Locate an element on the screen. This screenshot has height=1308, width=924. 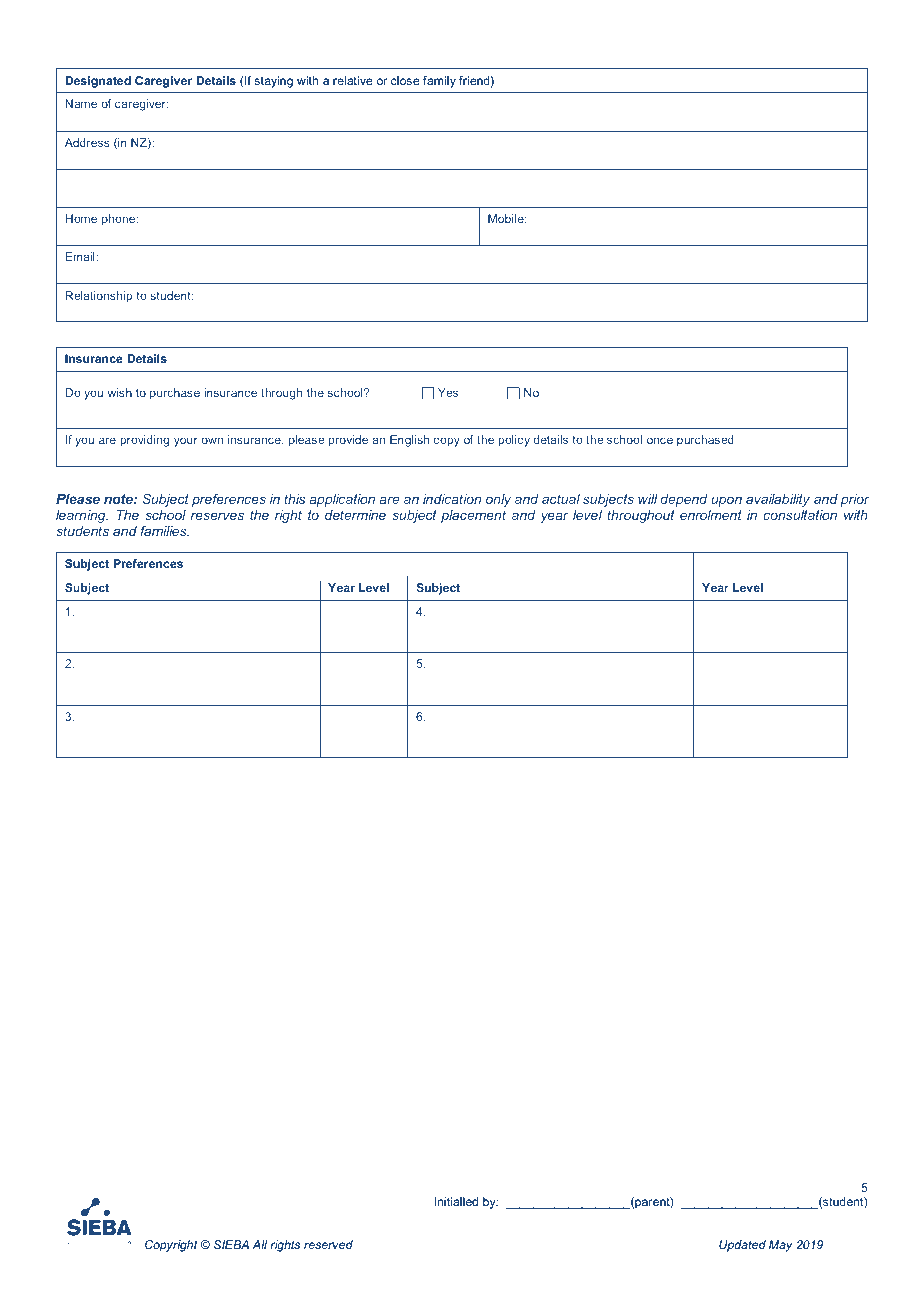
close is located at coordinates (405, 80).
